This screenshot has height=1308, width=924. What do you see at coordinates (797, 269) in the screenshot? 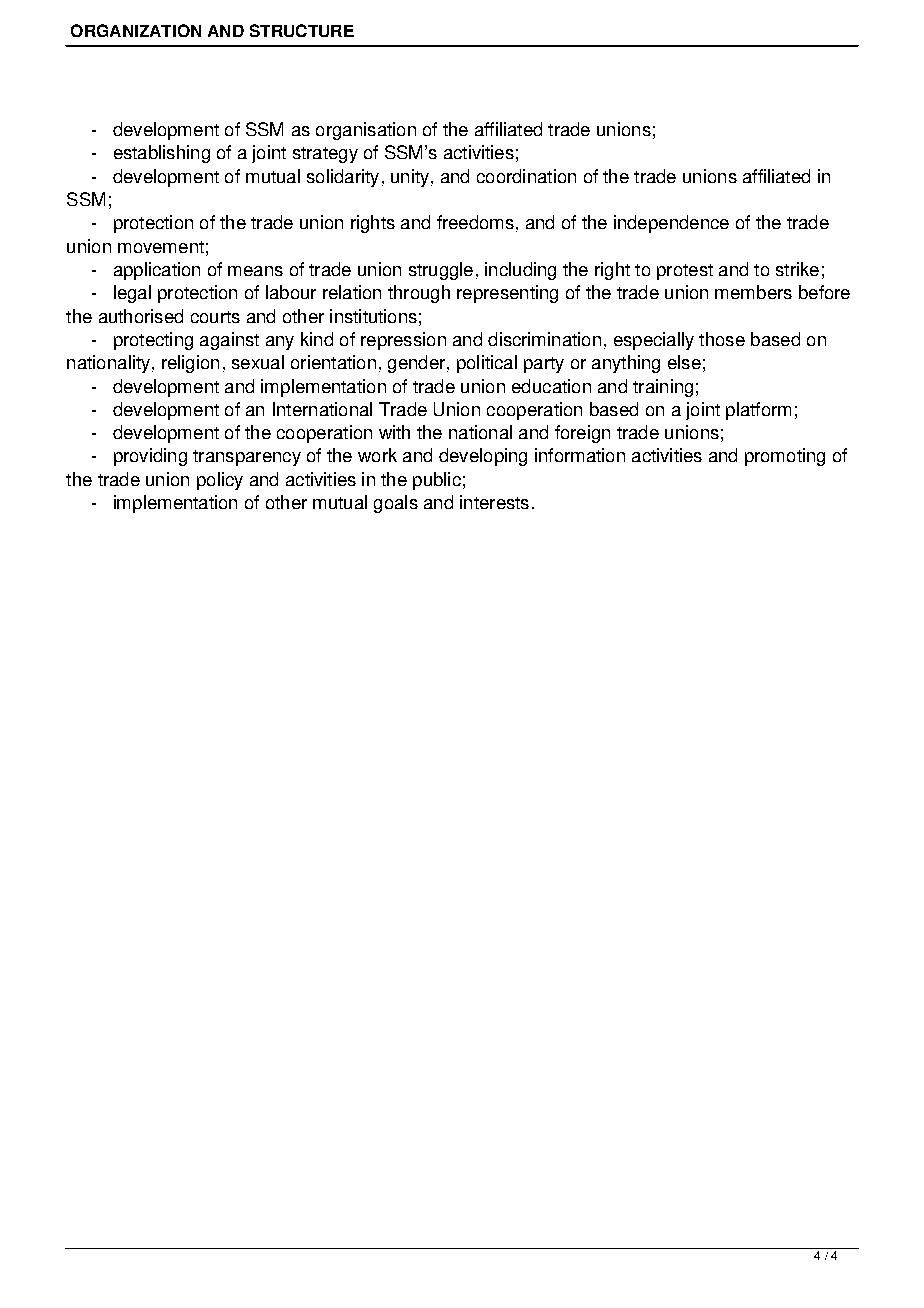
I see `strike` at bounding box center [797, 269].
